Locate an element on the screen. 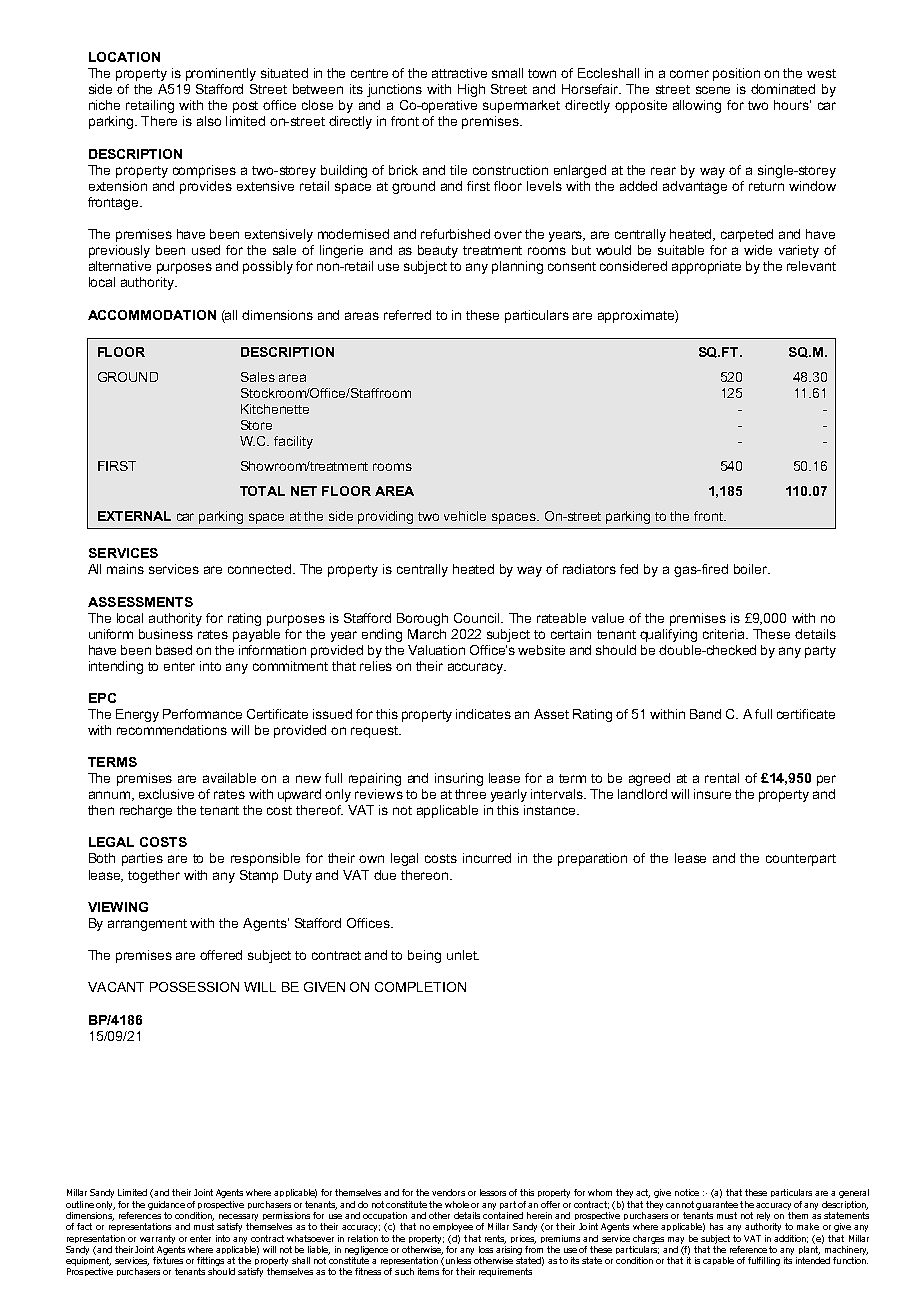 Image resolution: width=924 pixels, height=1308 pixels. employee is located at coordinates (453, 1227).
